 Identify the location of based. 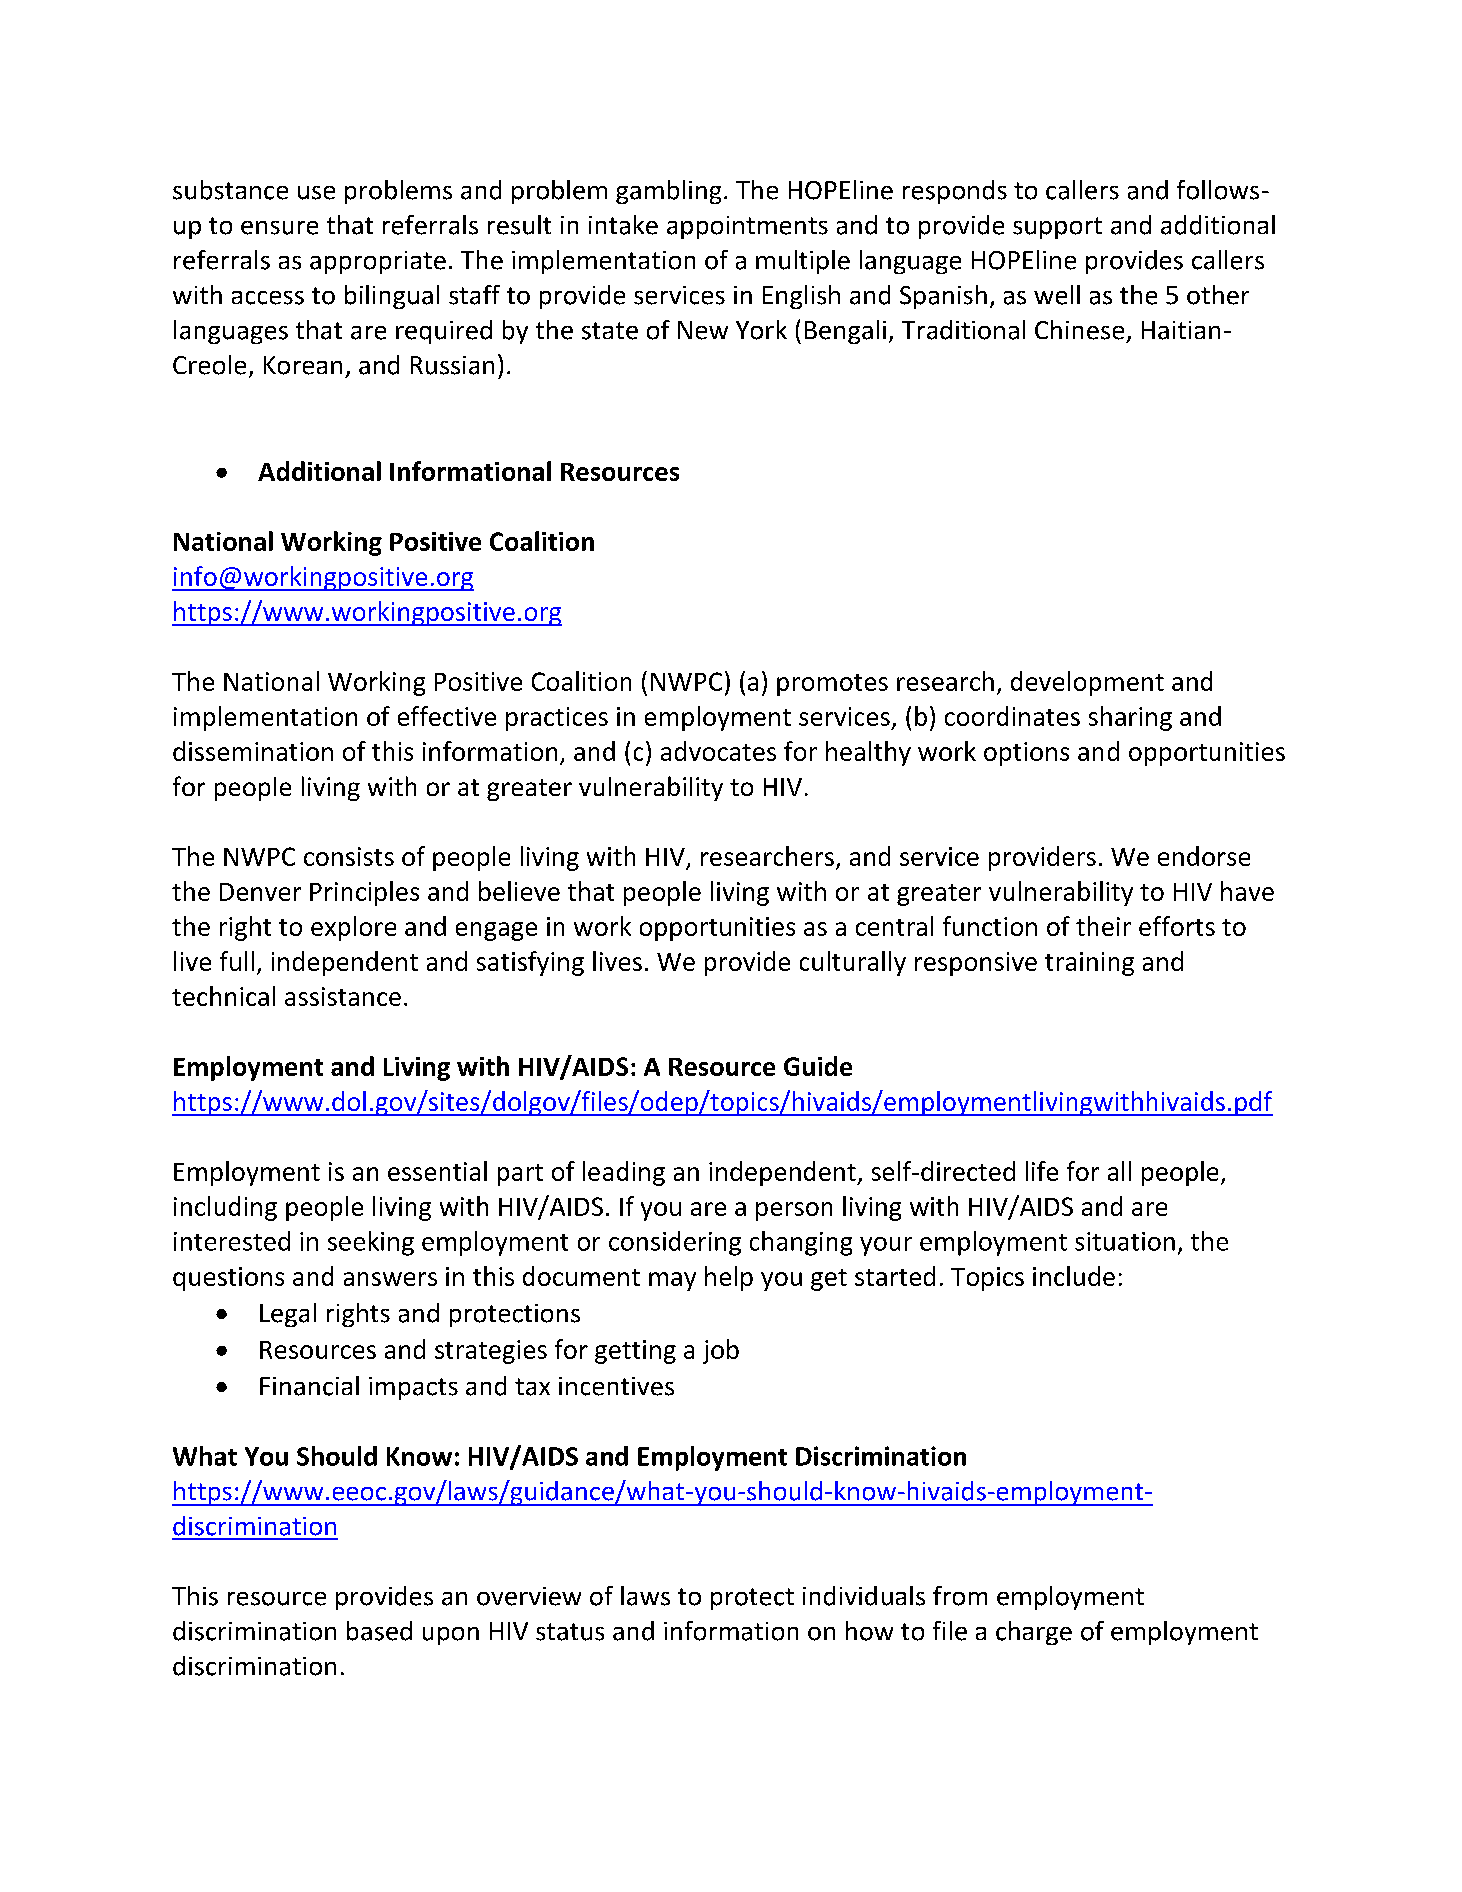
(379, 1631).
